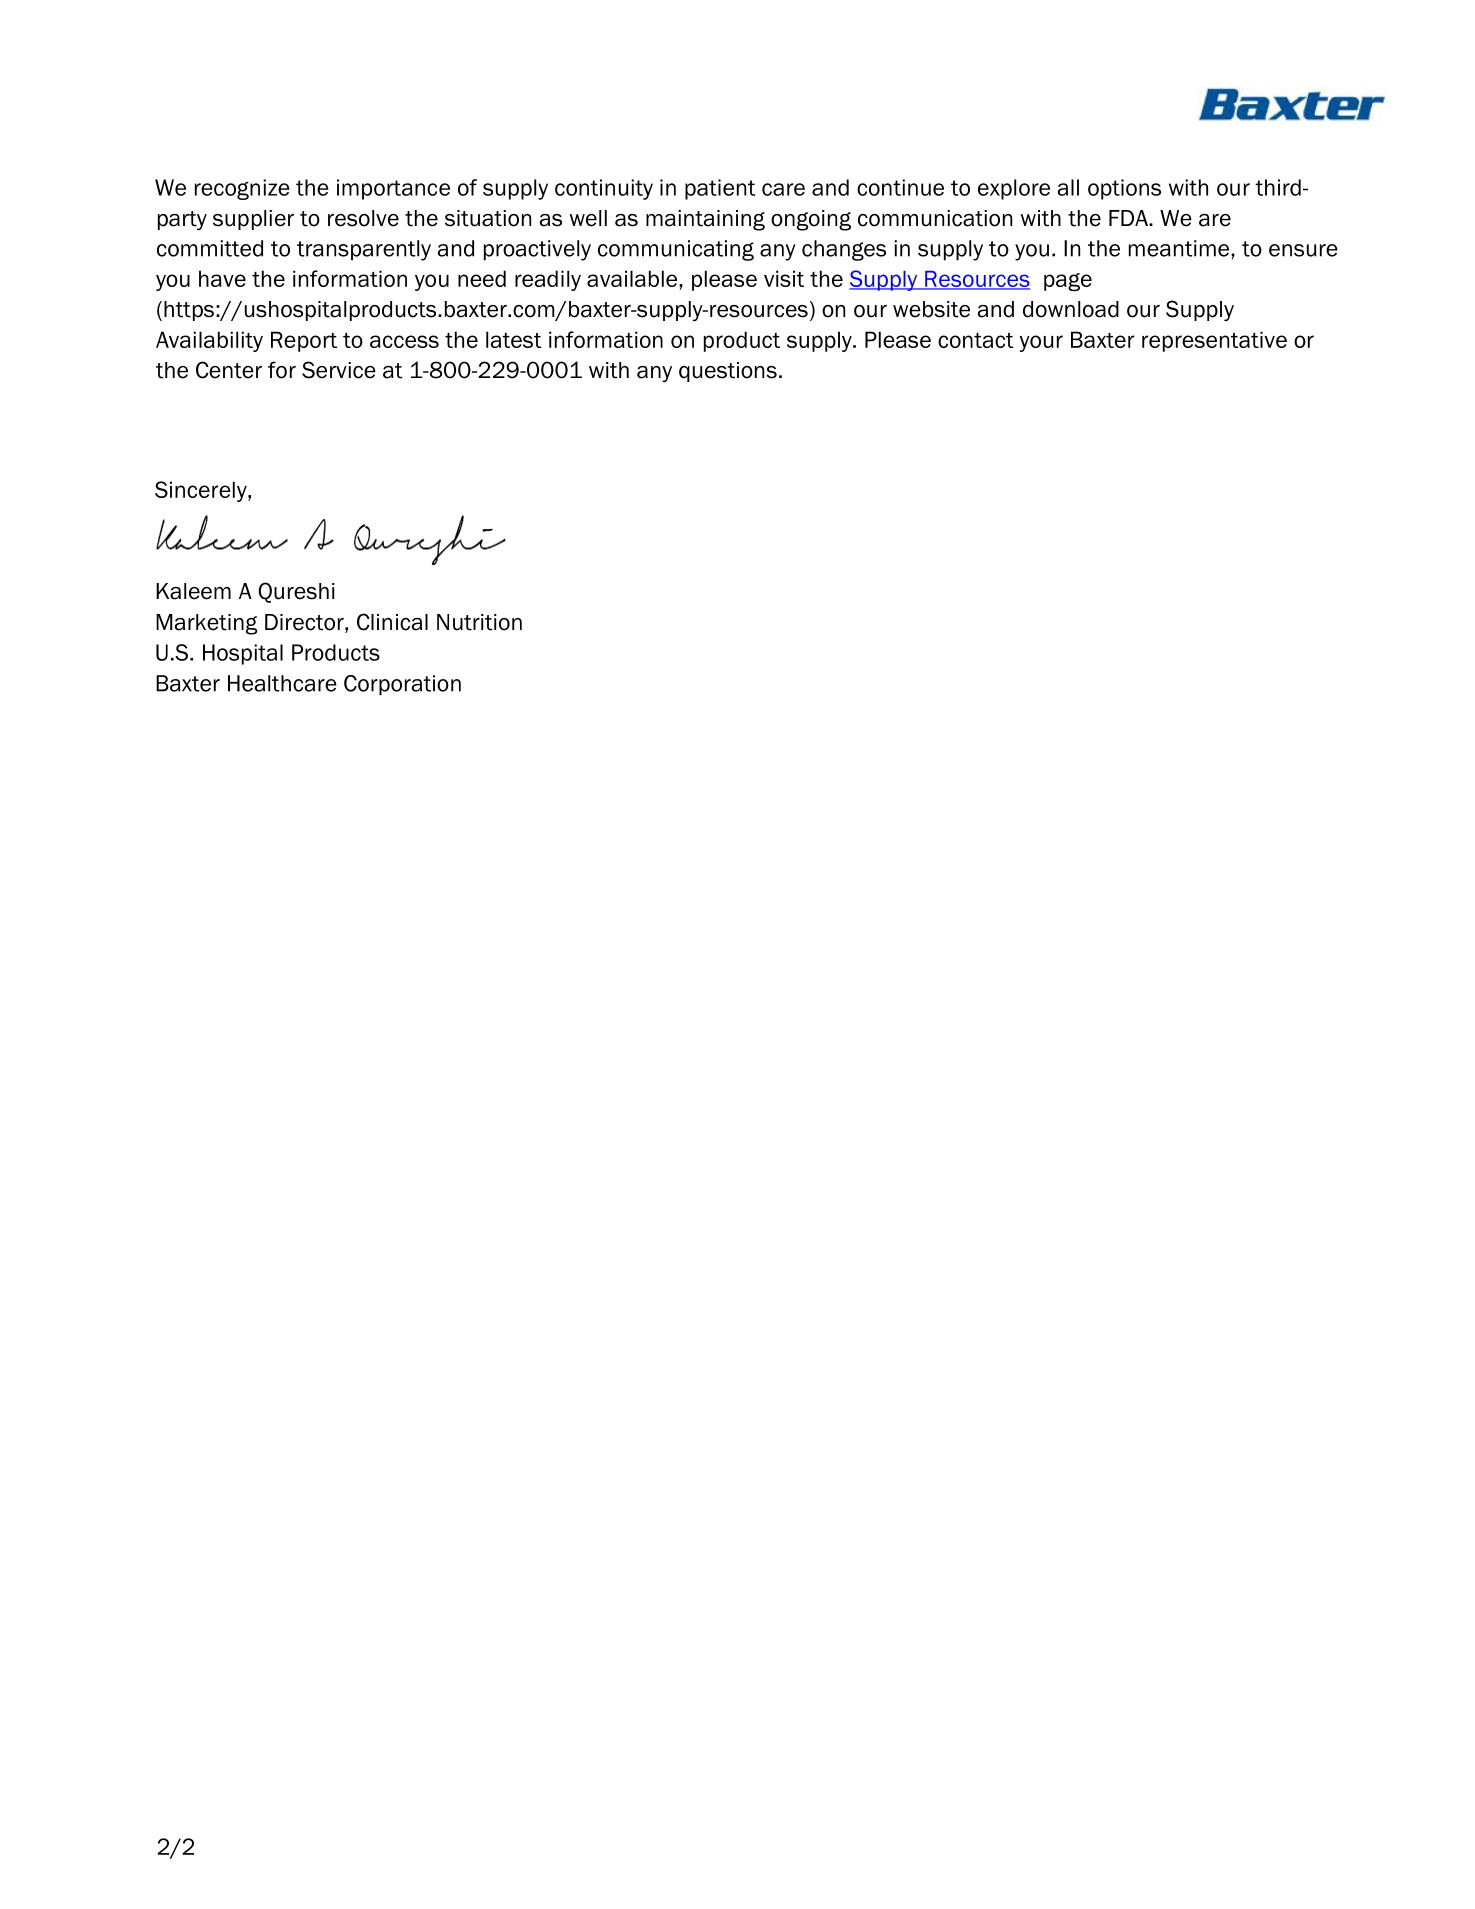  I want to click on your, so click(1041, 343).
